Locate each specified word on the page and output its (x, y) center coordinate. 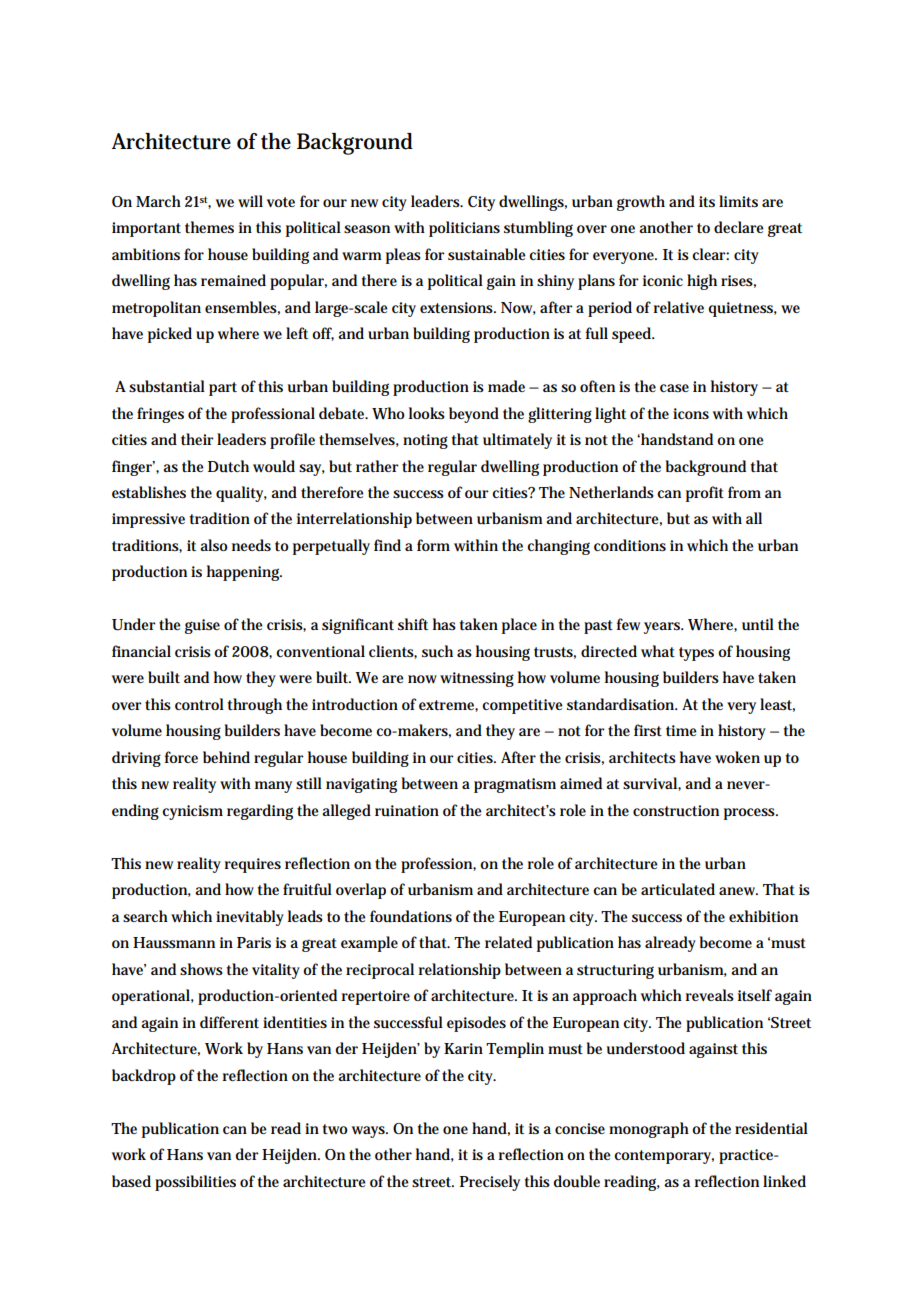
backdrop (144, 1077)
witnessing (477, 679)
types (696, 654)
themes (209, 227)
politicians (464, 229)
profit (705, 494)
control (199, 704)
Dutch (228, 466)
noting (425, 441)
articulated (678, 889)
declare (739, 227)
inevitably (250, 918)
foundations (411, 916)
